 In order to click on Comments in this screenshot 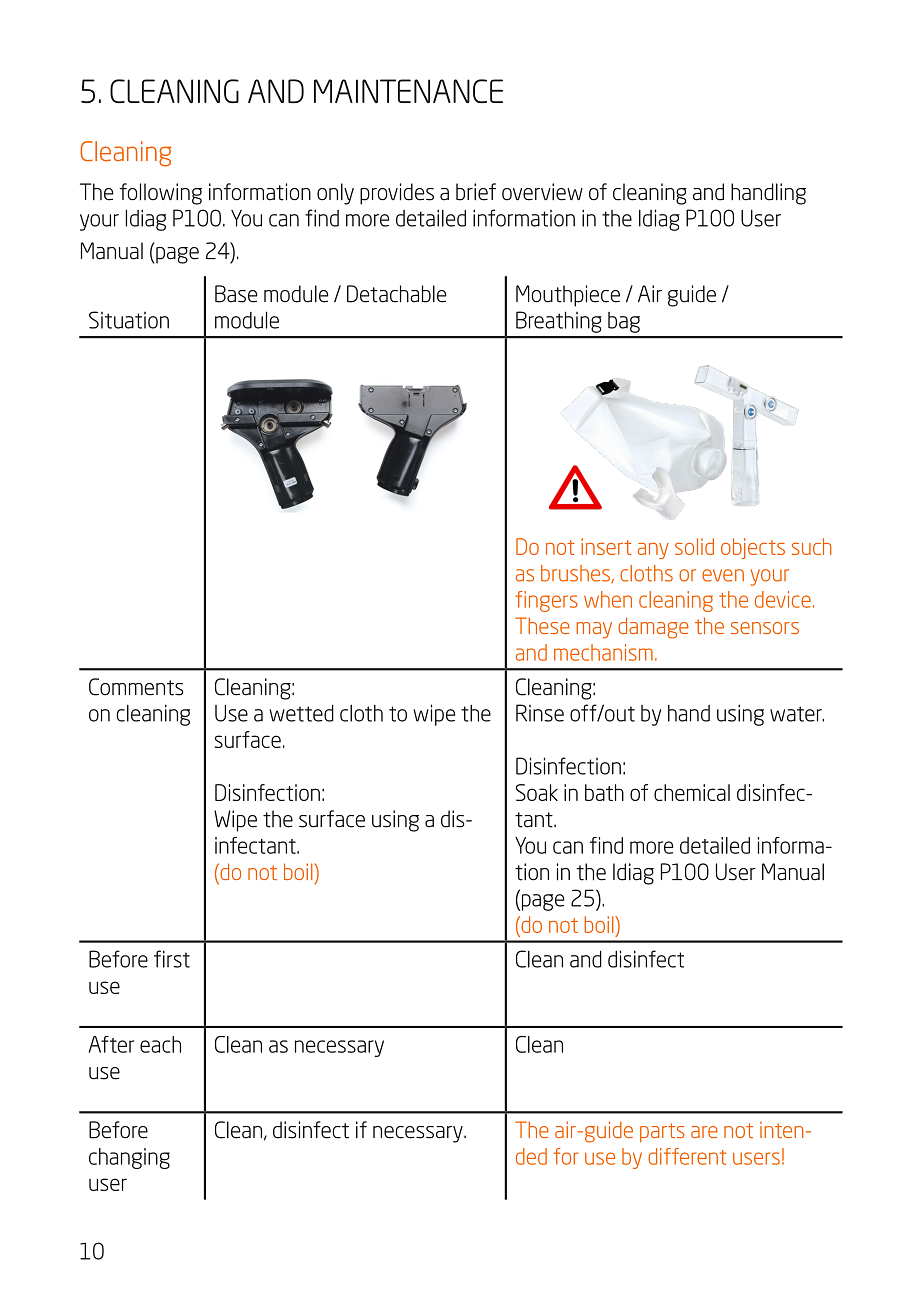, I will do `click(136, 687)`.
